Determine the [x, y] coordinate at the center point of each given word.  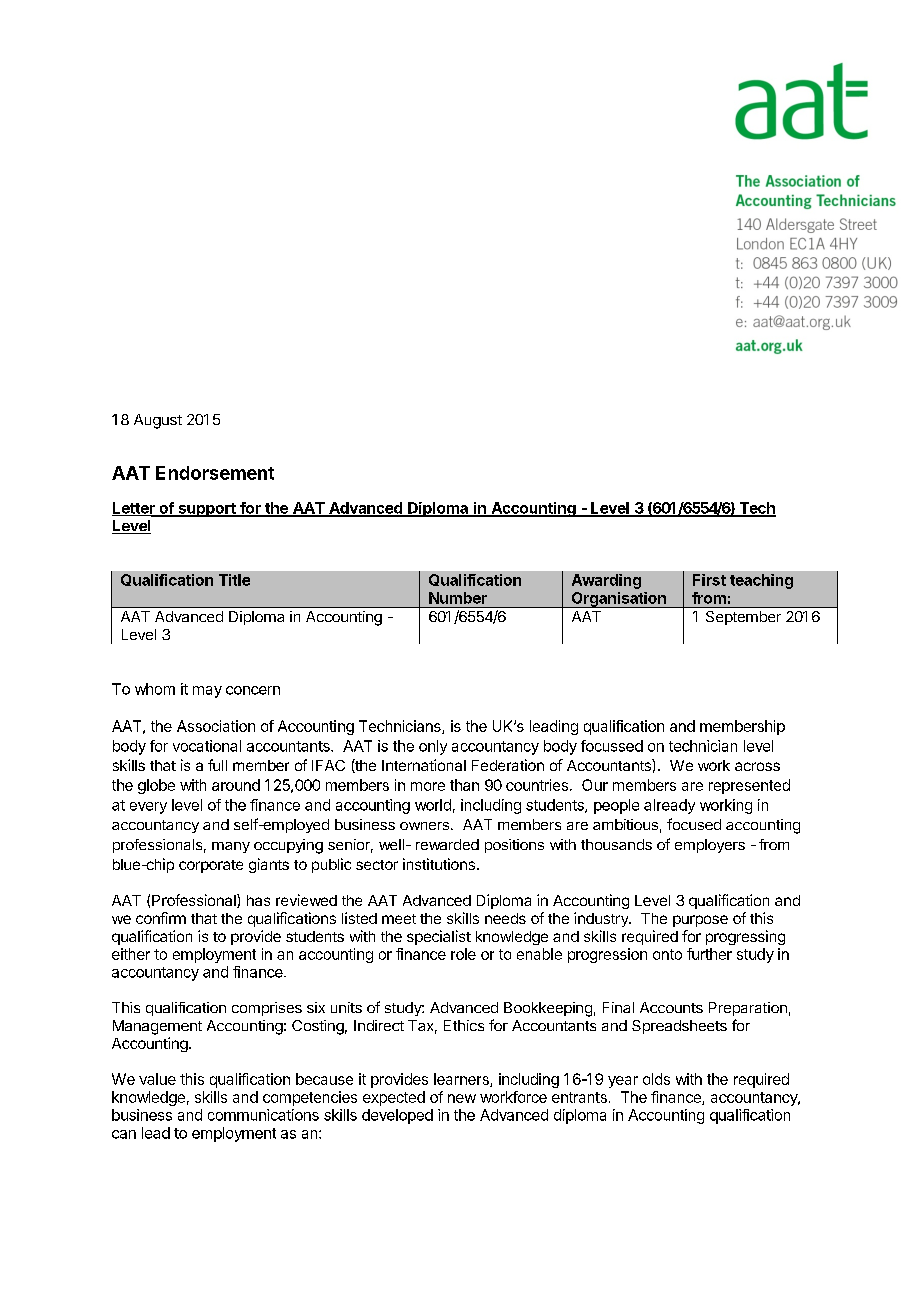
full [217, 765]
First [709, 580]
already [669, 806]
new [462, 1098]
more [428, 786]
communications [263, 1115]
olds [656, 1079]
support [207, 510]
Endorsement [215, 473]
